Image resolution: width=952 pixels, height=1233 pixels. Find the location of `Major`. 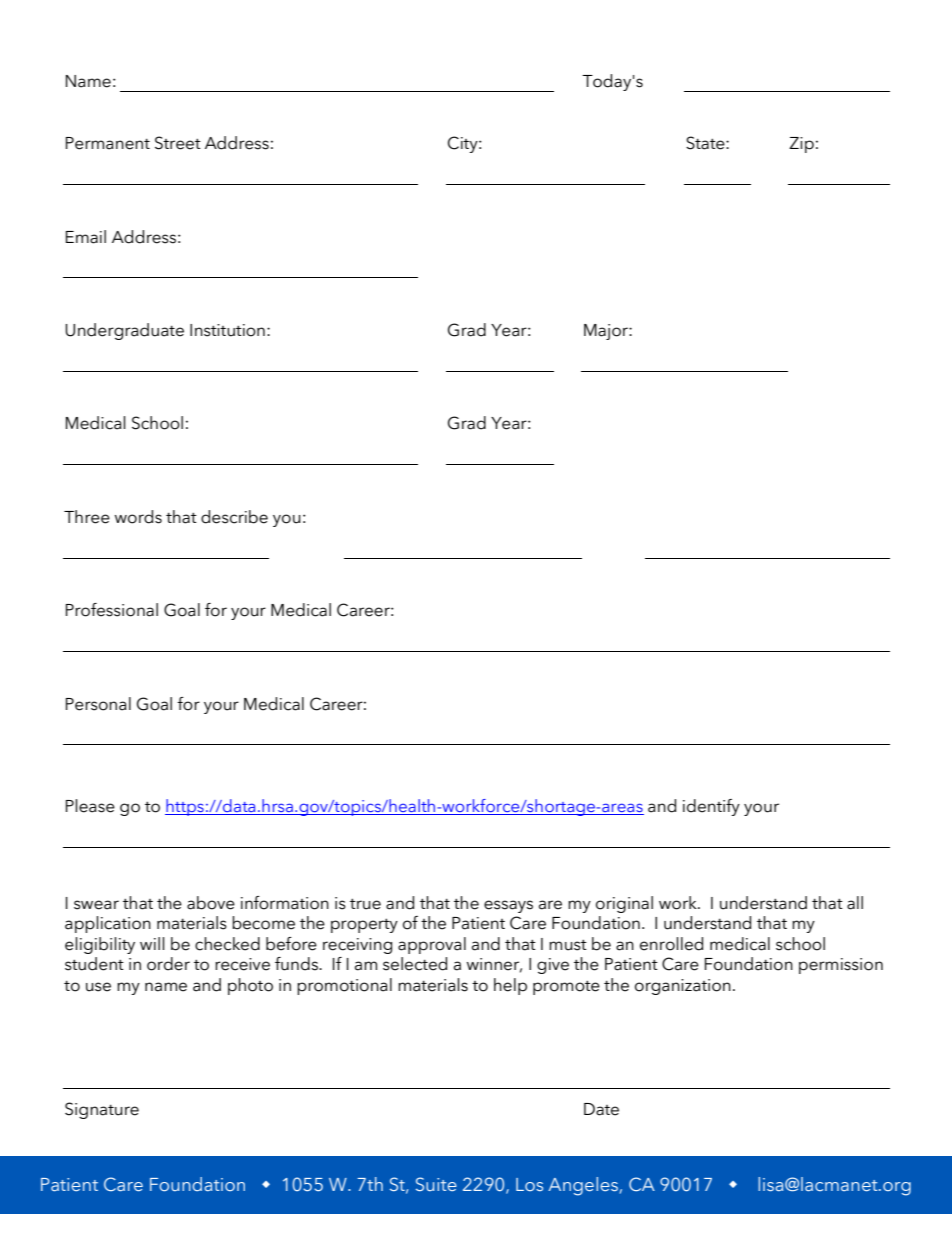

Major is located at coordinates (607, 332).
